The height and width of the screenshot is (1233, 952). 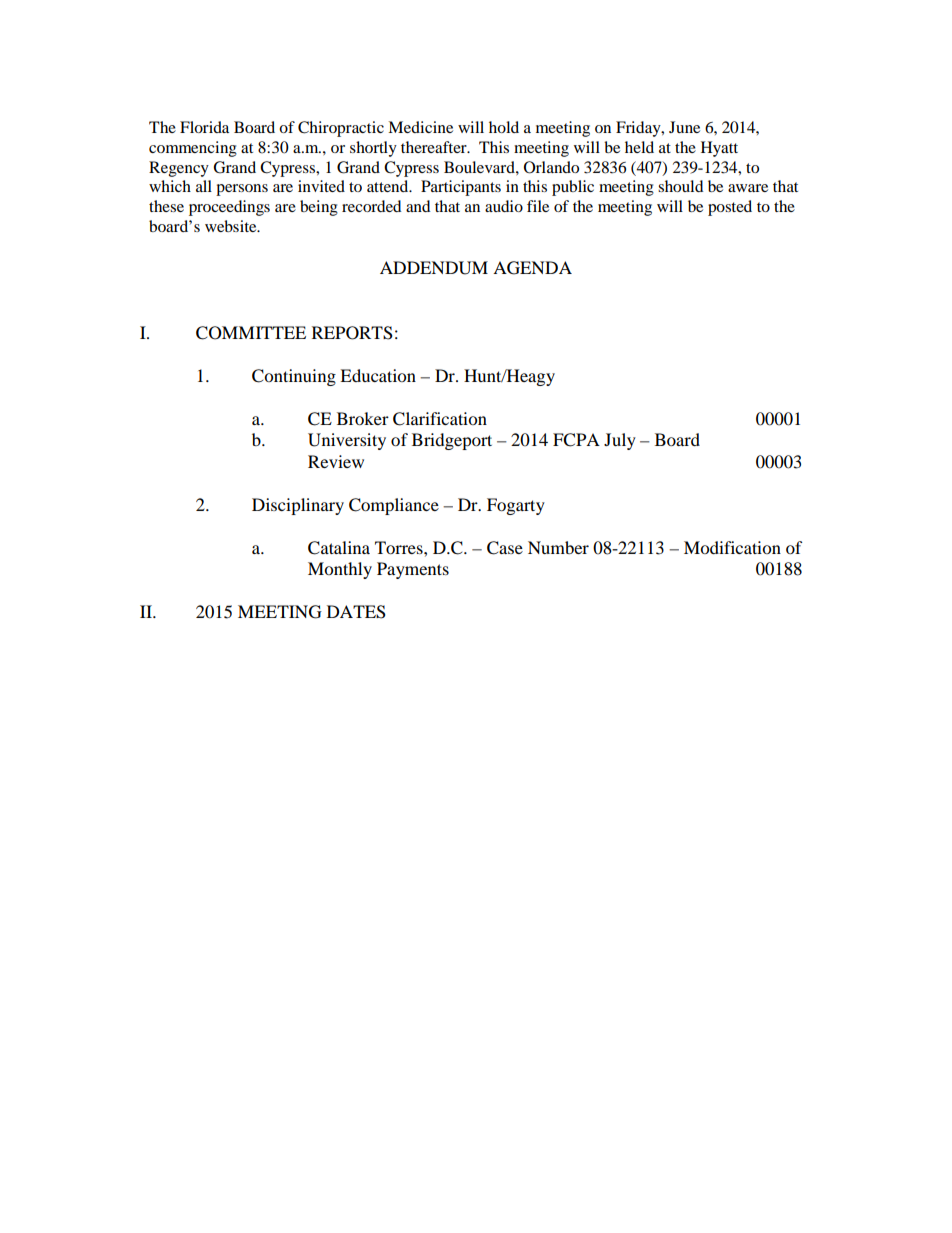 What do you see at coordinates (732, 547) in the screenshot?
I see `Modification` at bounding box center [732, 547].
